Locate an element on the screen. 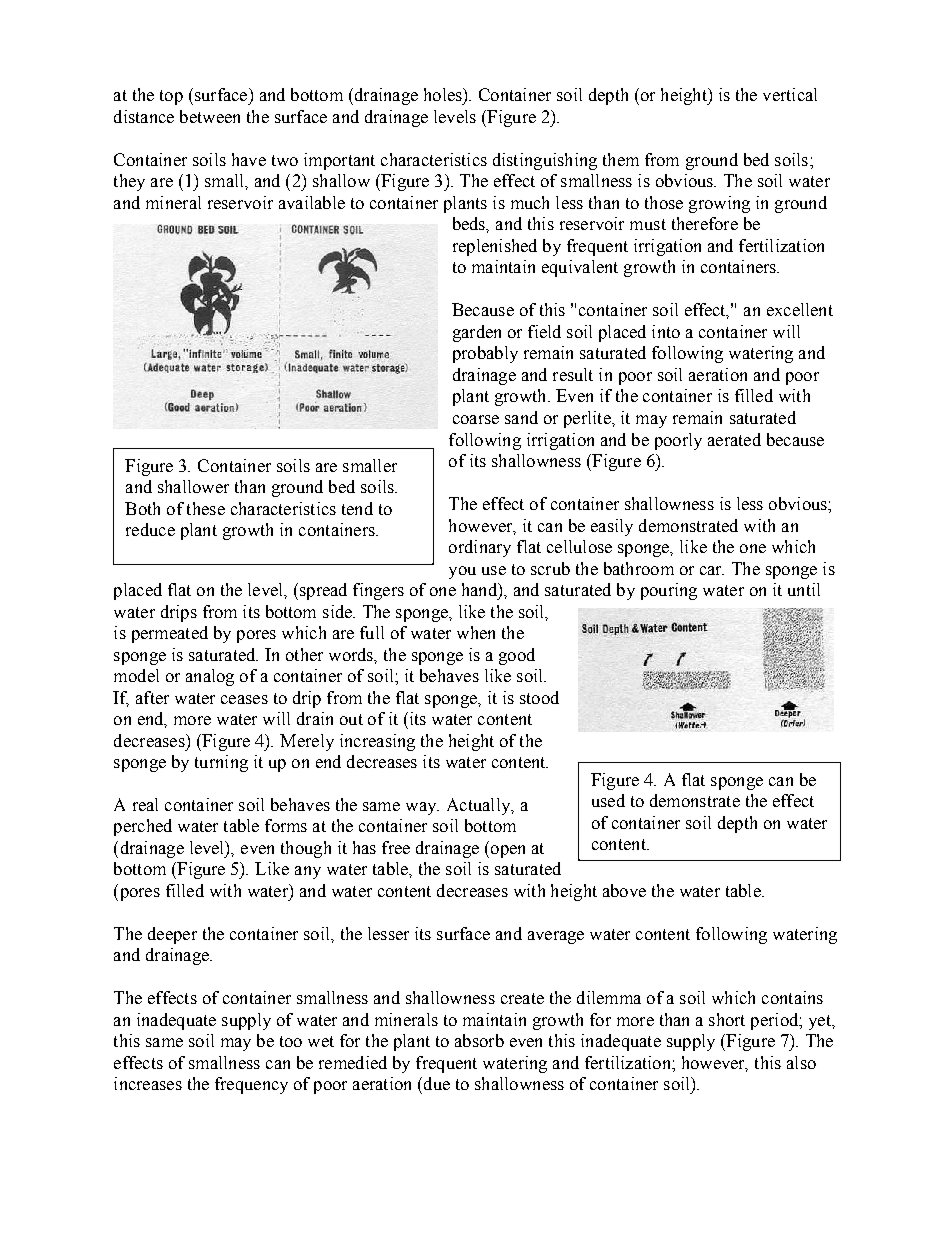  vertical is located at coordinates (790, 94).
